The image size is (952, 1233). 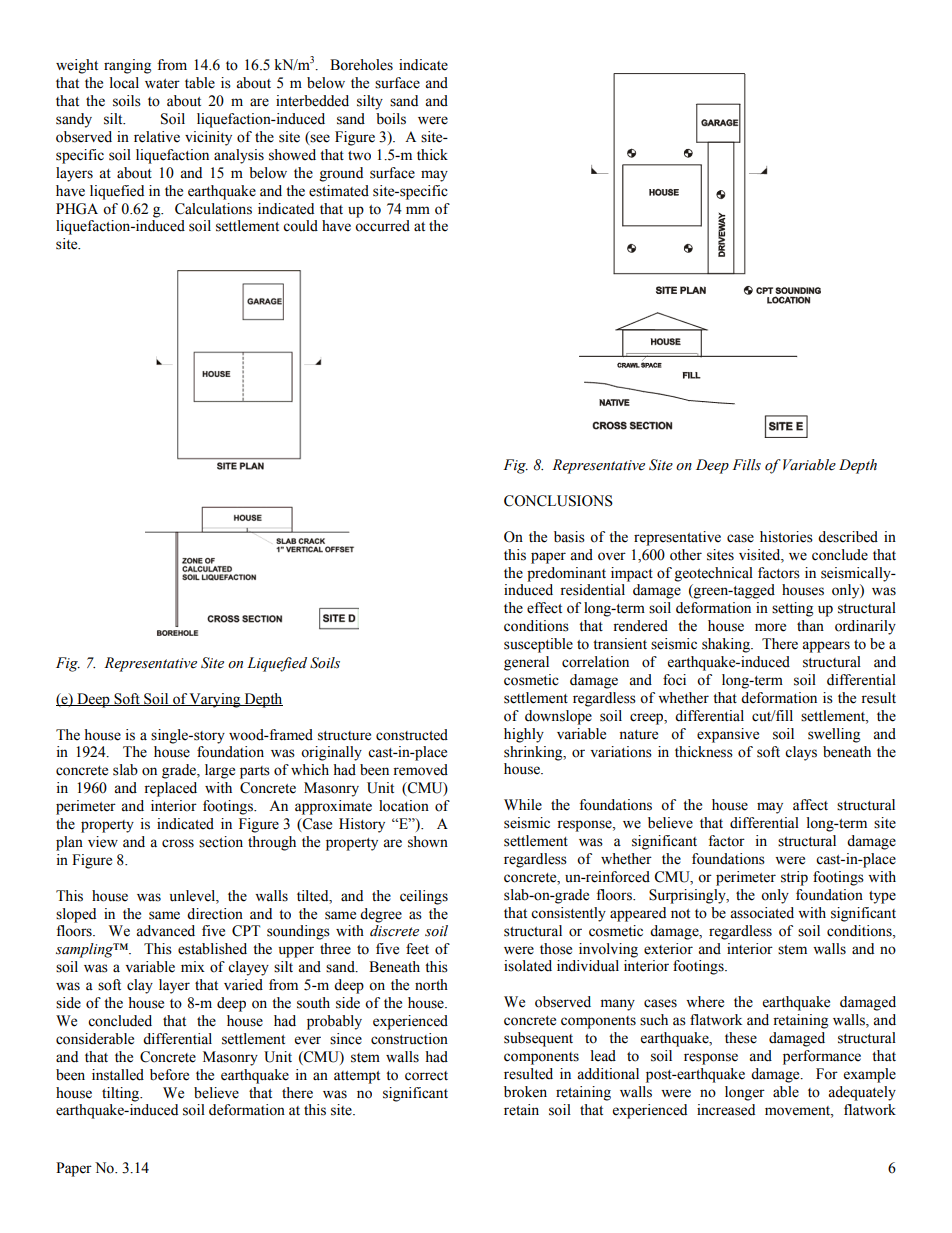 What do you see at coordinates (810, 805) in the document?
I see `affect` at bounding box center [810, 805].
